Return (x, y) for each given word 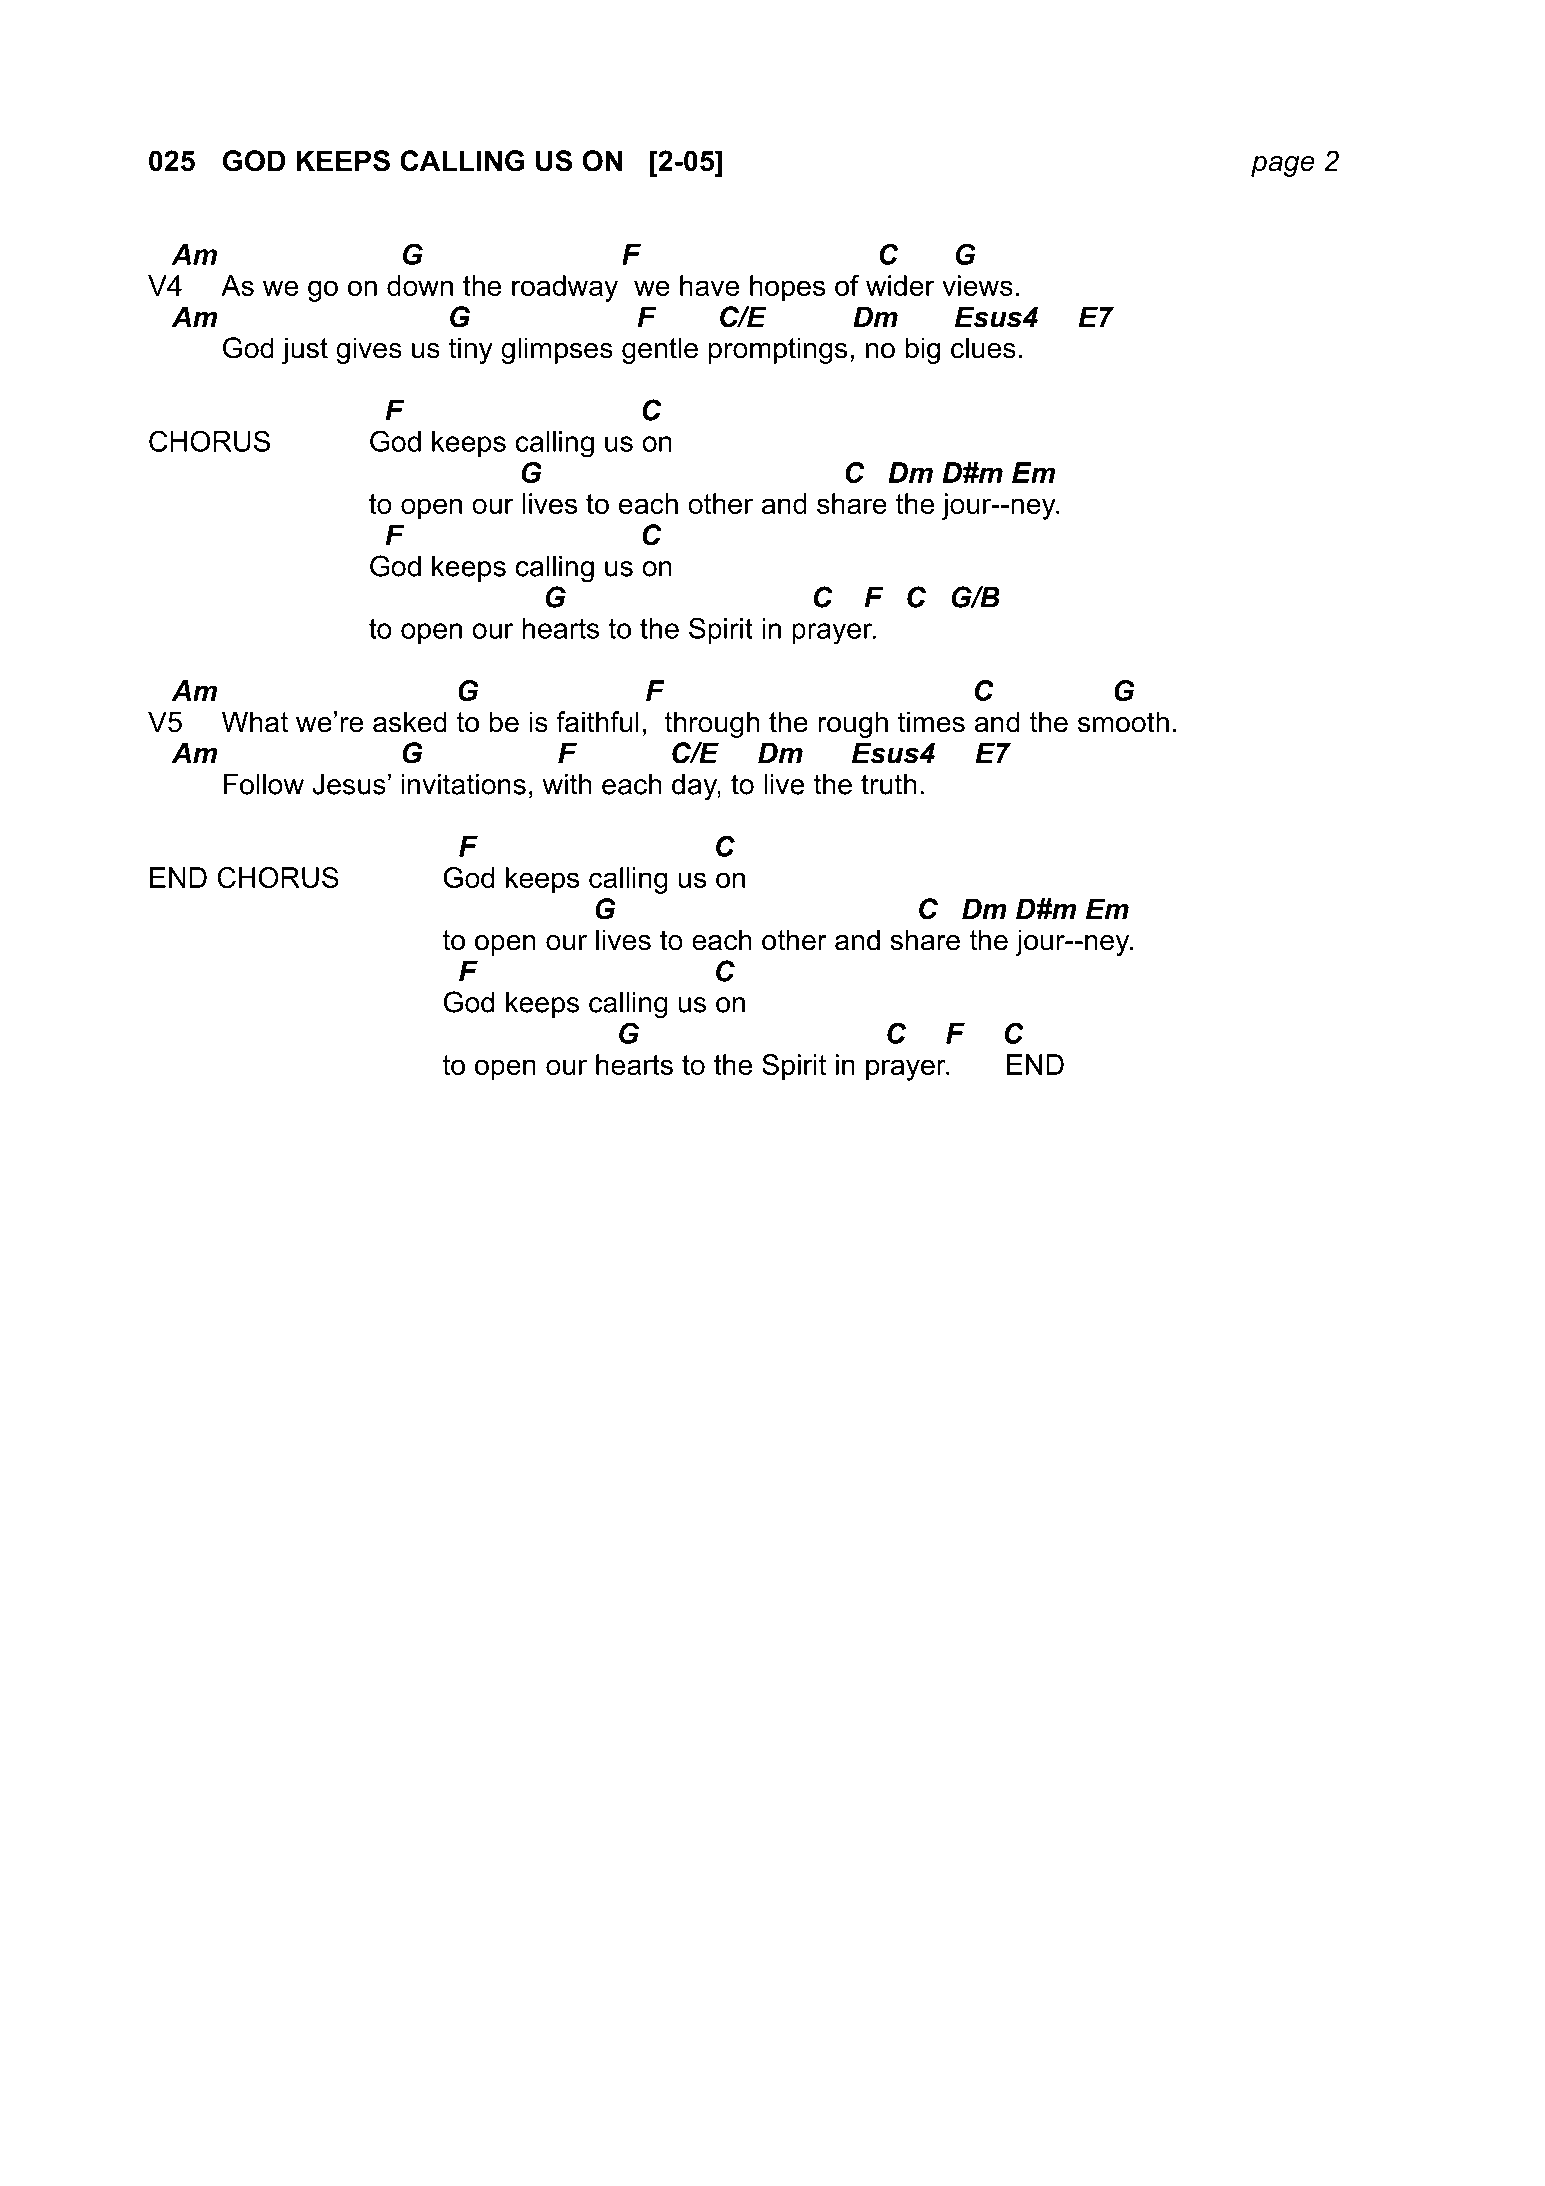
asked (410, 722)
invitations (463, 784)
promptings (778, 350)
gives (369, 350)
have (709, 285)
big (923, 350)
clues (983, 348)
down (420, 285)
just (305, 350)
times (931, 722)
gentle (660, 350)
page (1283, 166)
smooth (1123, 722)
